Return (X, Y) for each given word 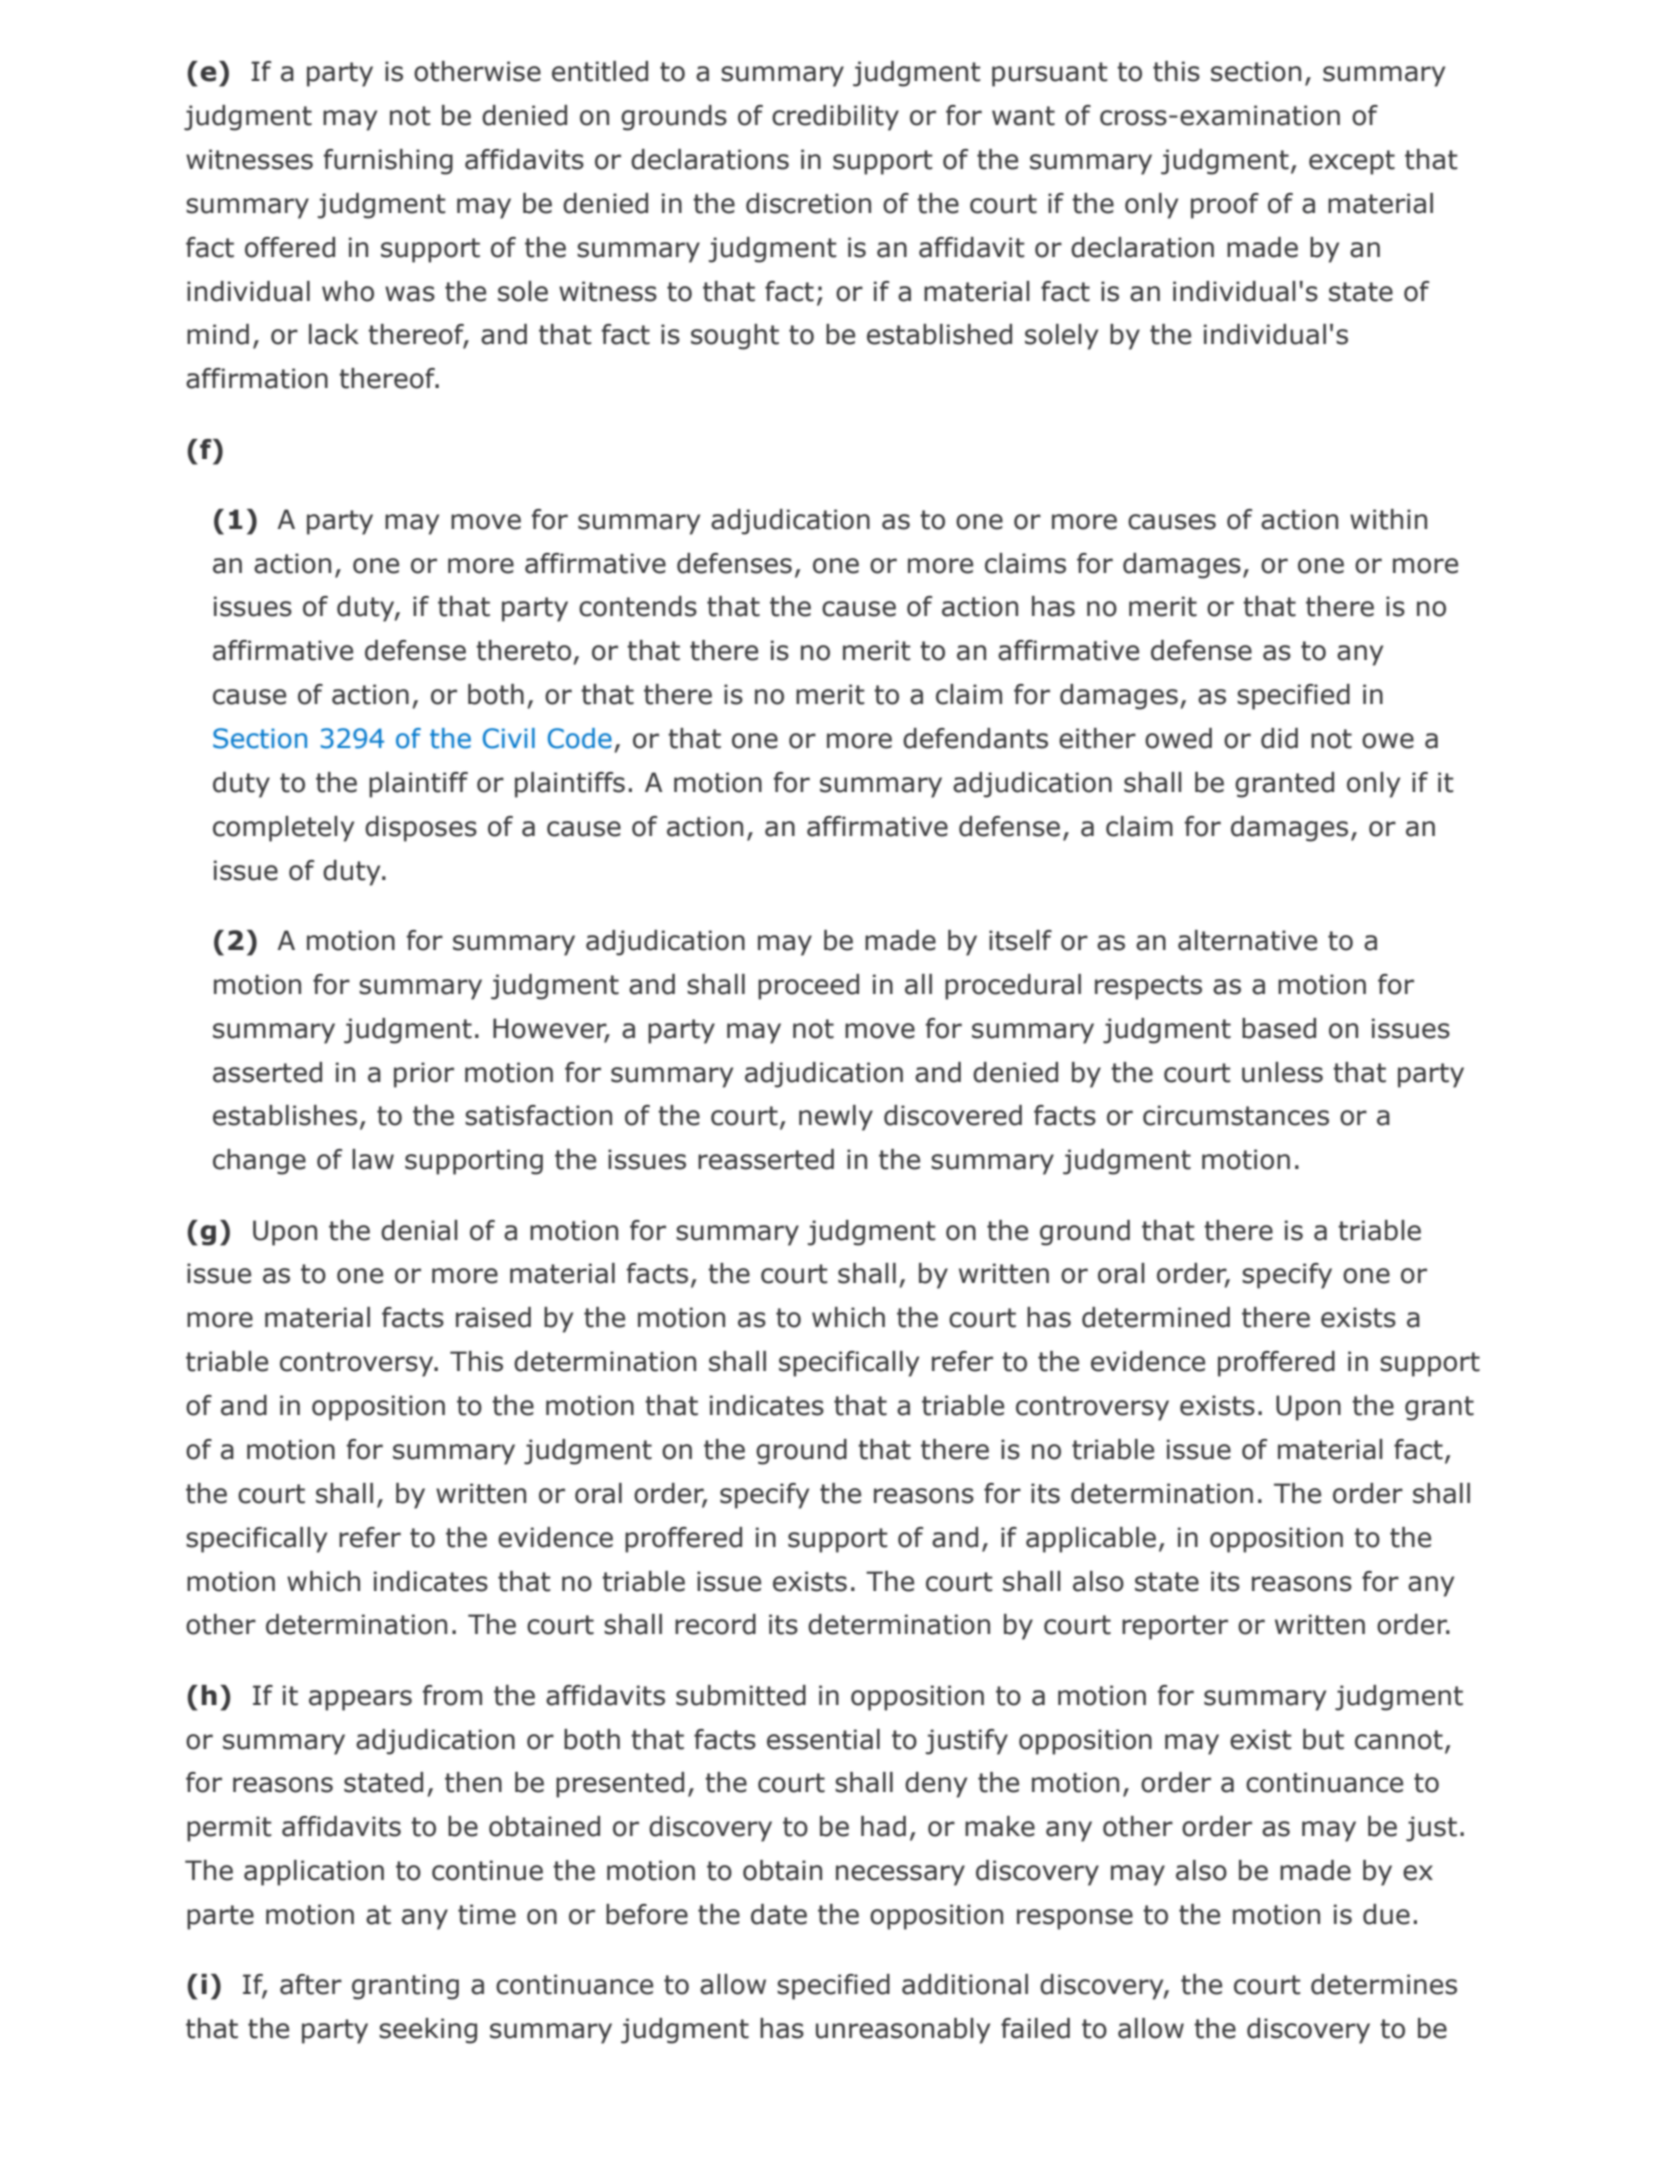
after (311, 1984)
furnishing (388, 162)
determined (1156, 1317)
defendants (975, 738)
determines (1384, 1984)
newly (836, 1118)
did (1279, 738)
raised (493, 1317)
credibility (835, 118)
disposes (421, 829)
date (779, 1914)
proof (1225, 206)
